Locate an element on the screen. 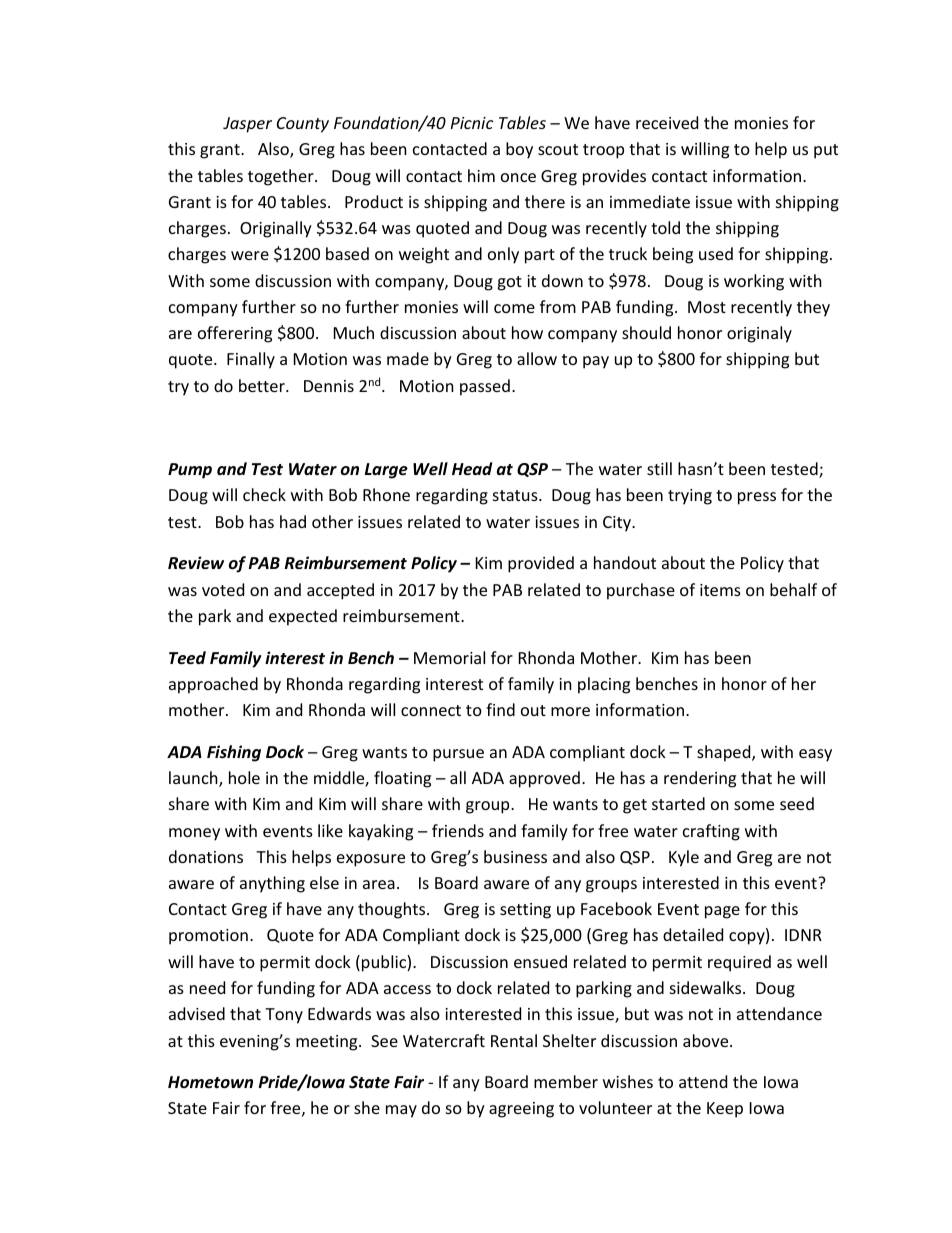  items is located at coordinates (720, 590).
